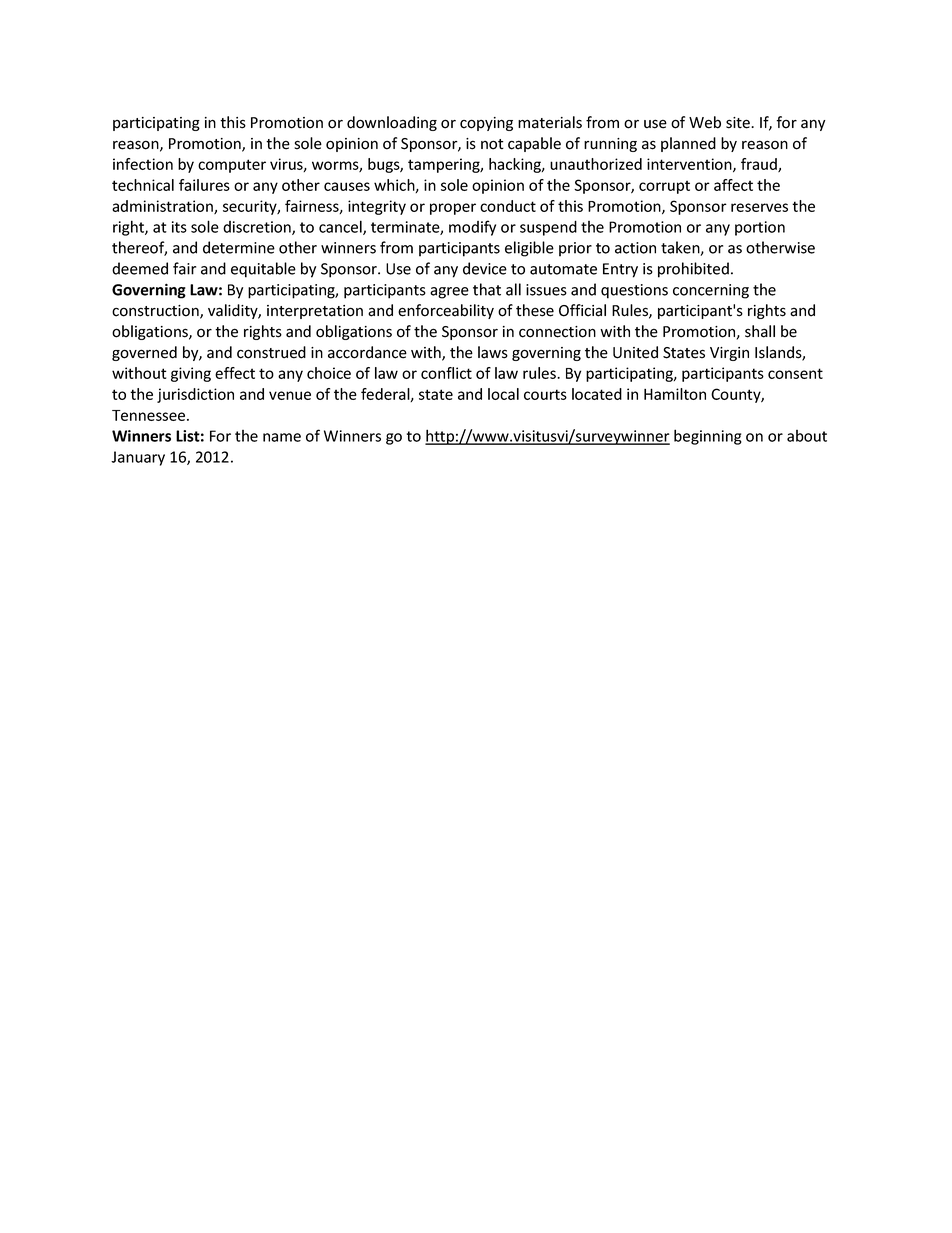 Image resolution: width=952 pixels, height=1233 pixels. I want to click on concerning, so click(711, 291).
